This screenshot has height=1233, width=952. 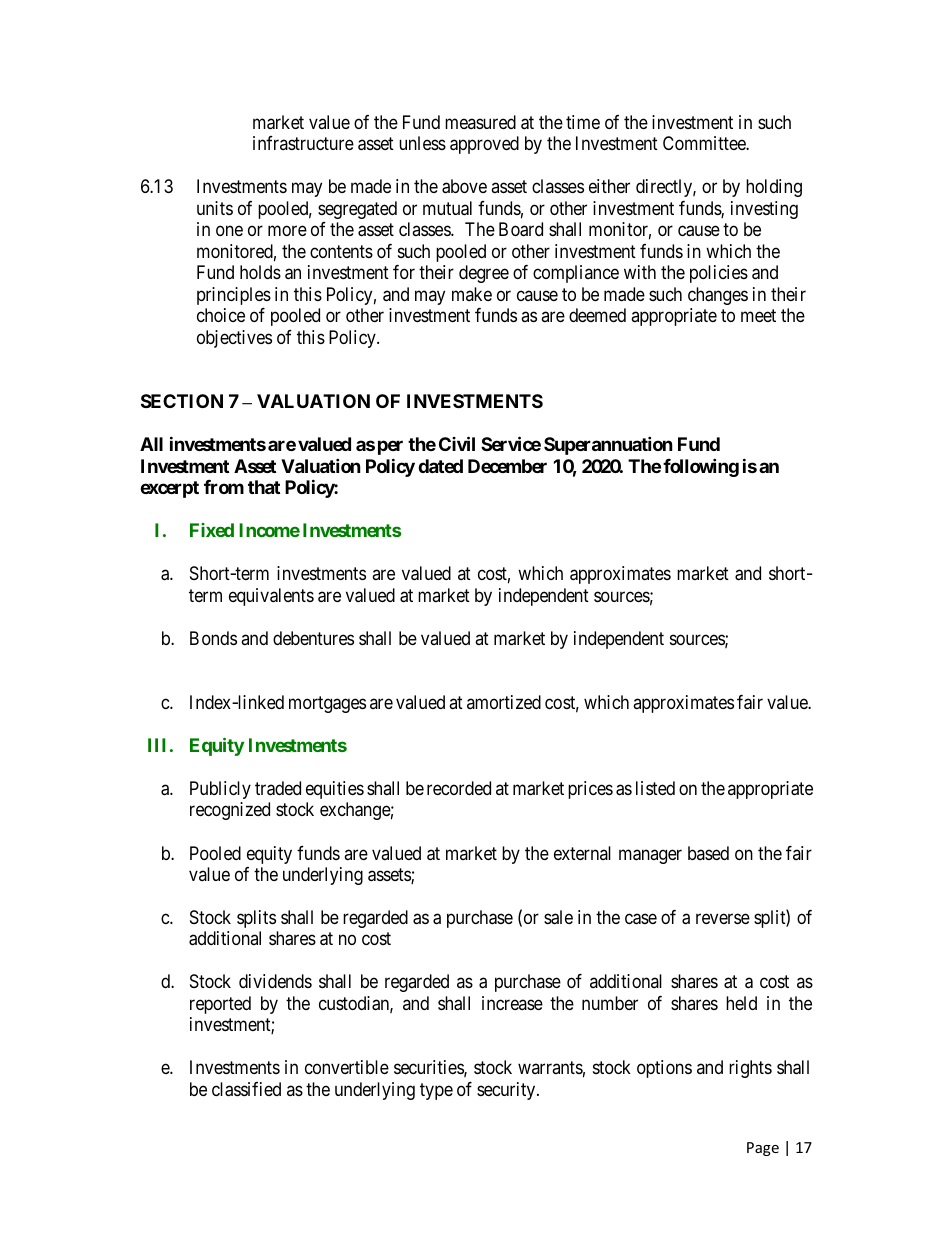 What do you see at coordinates (303, 143) in the screenshot?
I see `infrastructure` at bounding box center [303, 143].
